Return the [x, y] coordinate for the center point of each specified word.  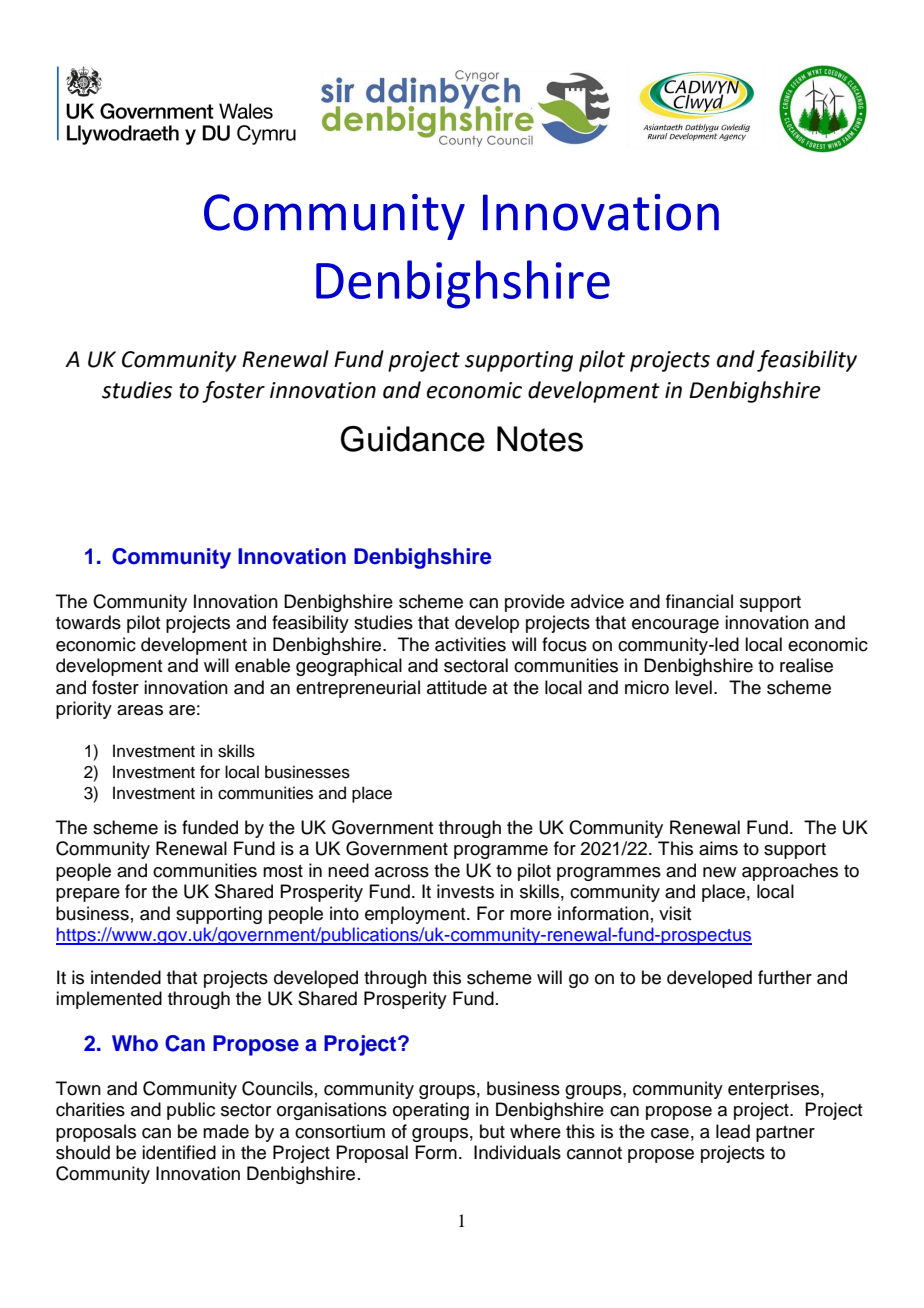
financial [699, 601]
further [785, 977]
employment [416, 915]
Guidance [413, 439]
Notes [540, 439]
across [402, 872]
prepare [88, 895]
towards [88, 622]
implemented [109, 1000]
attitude [457, 687]
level [693, 687]
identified [179, 1152]
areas [140, 710]
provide [535, 603]
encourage [675, 626]
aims [718, 848]
